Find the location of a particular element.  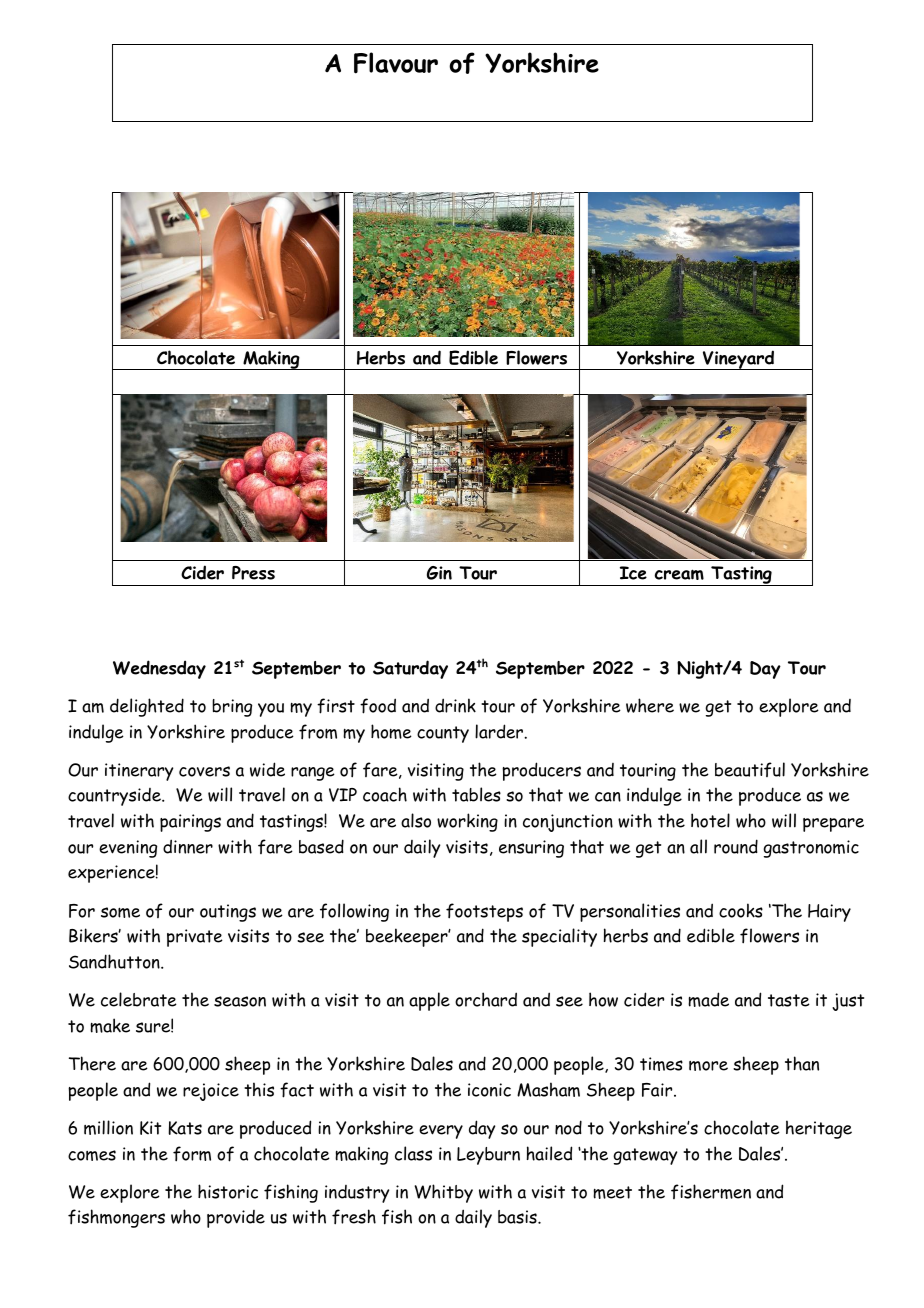

where is located at coordinates (650, 705).
